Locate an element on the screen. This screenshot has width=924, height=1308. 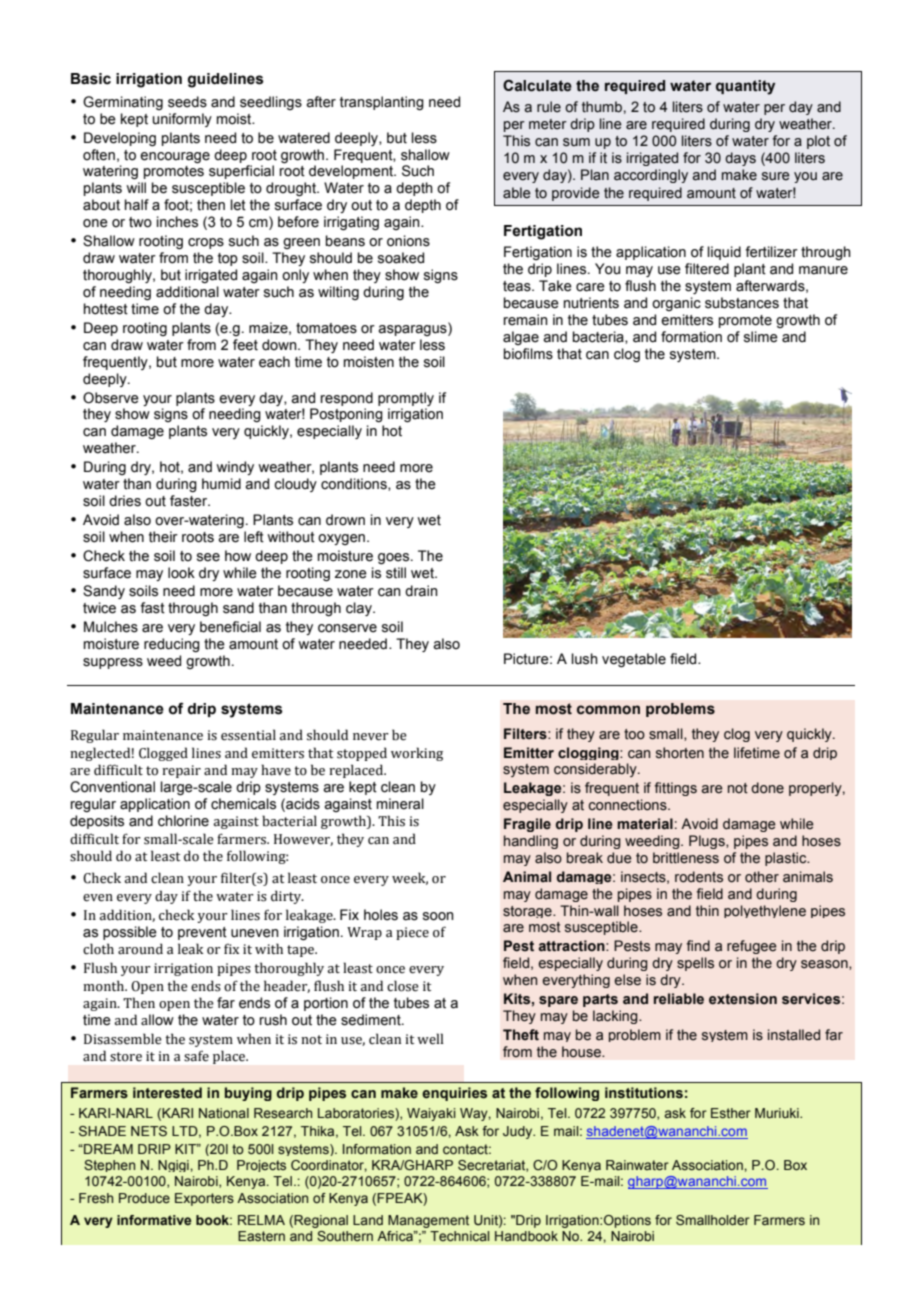
Plugs is located at coordinates (708, 842).
